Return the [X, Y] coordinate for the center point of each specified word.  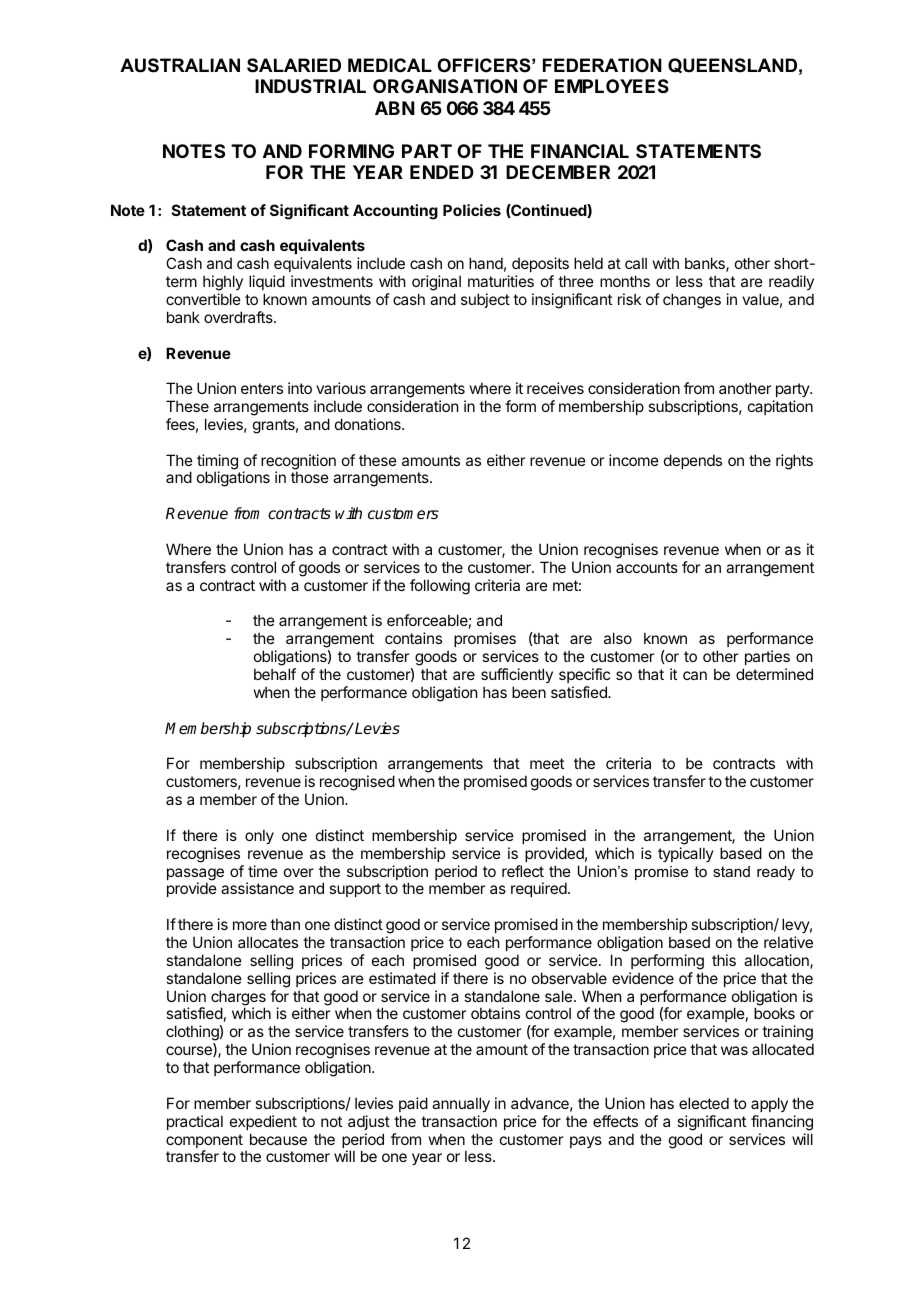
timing [217, 463]
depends [693, 461]
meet [547, 763]
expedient [263, 1122]
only [259, 836]
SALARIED [294, 65]
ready [776, 873]
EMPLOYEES [612, 86]
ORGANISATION [445, 86]
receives [555, 388]
